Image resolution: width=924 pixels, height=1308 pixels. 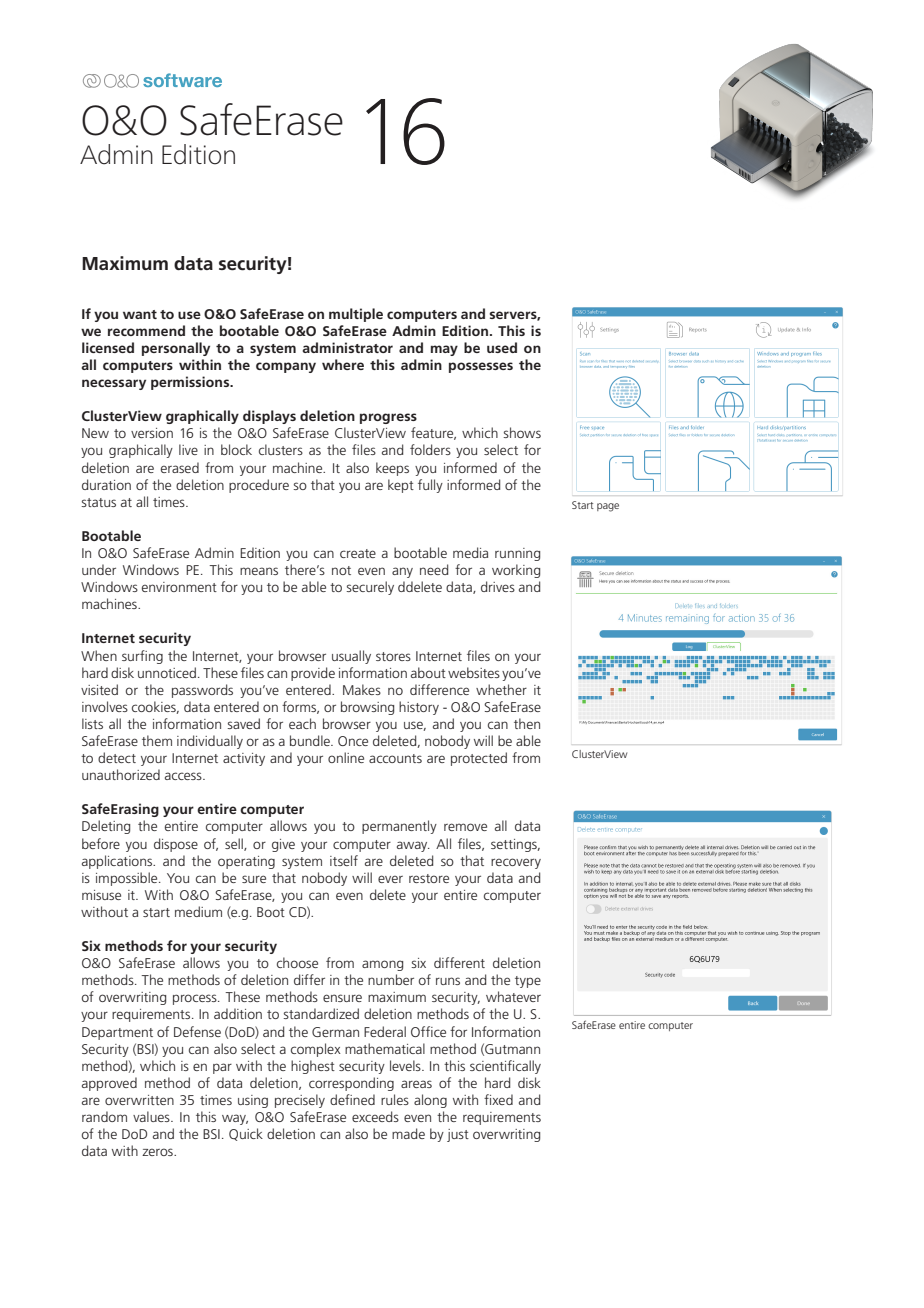 I want to click on process, so click(x=196, y=999).
